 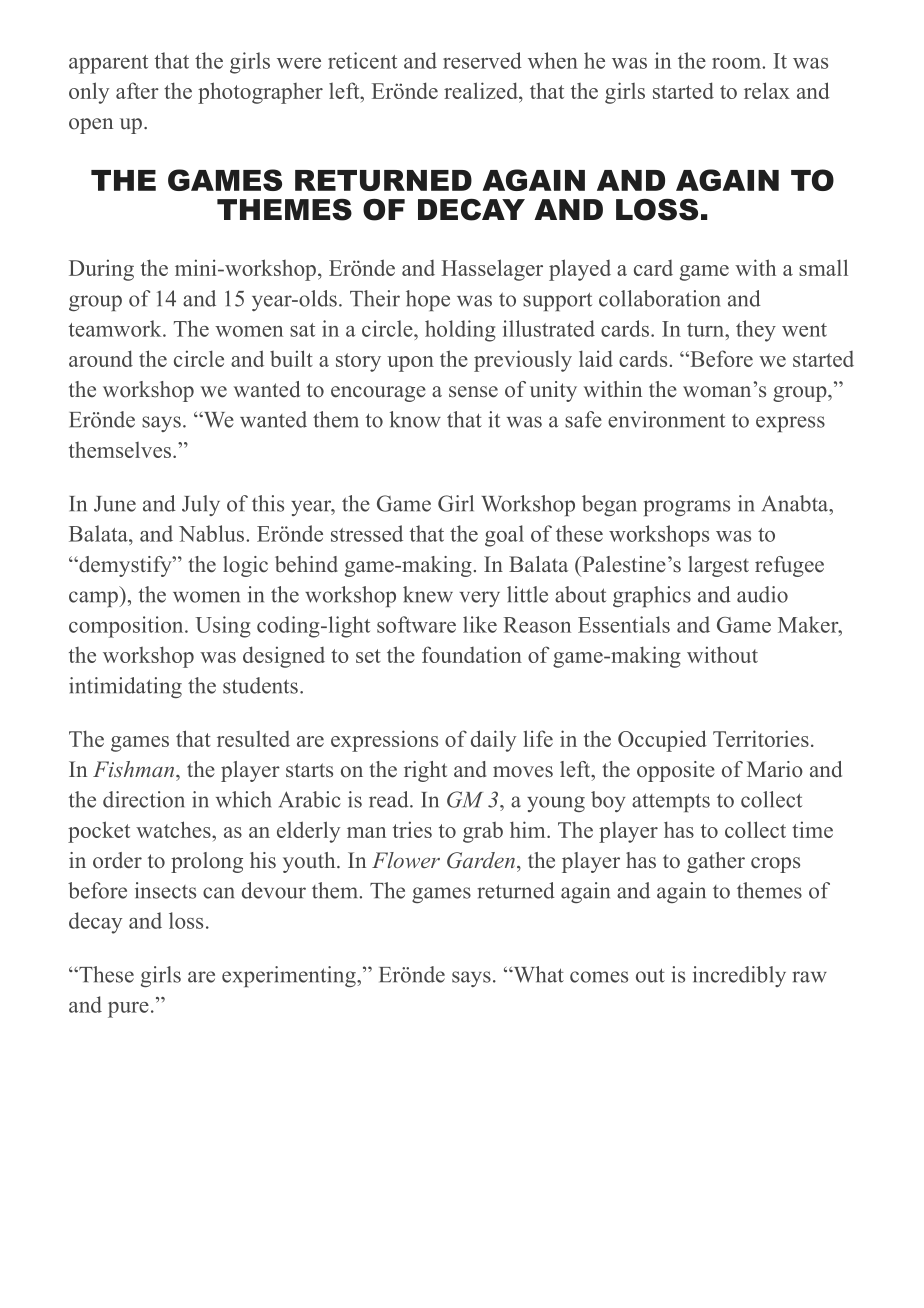 I want to click on largest, so click(x=718, y=566).
